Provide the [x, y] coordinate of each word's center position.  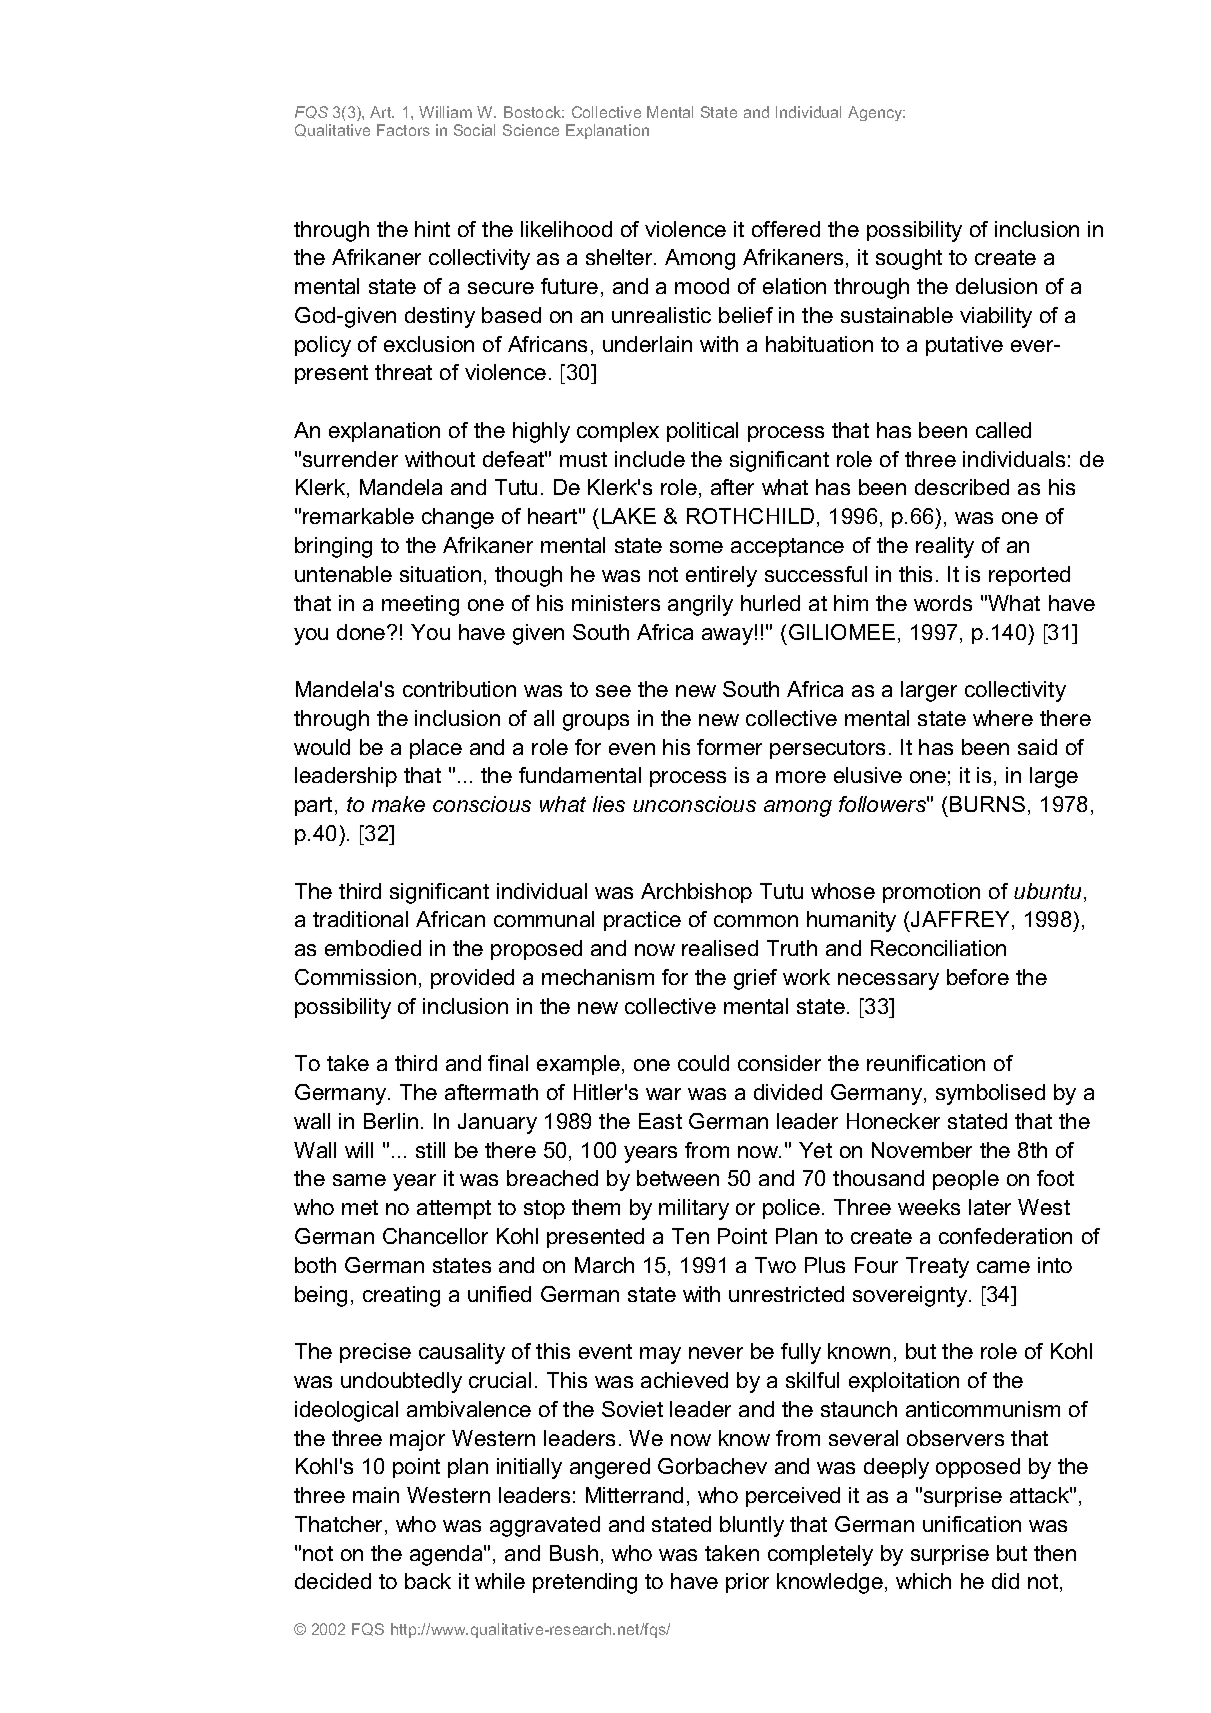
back [428, 1581]
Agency [876, 113]
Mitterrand [634, 1495]
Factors [403, 130]
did [1005, 1581]
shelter [621, 257]
